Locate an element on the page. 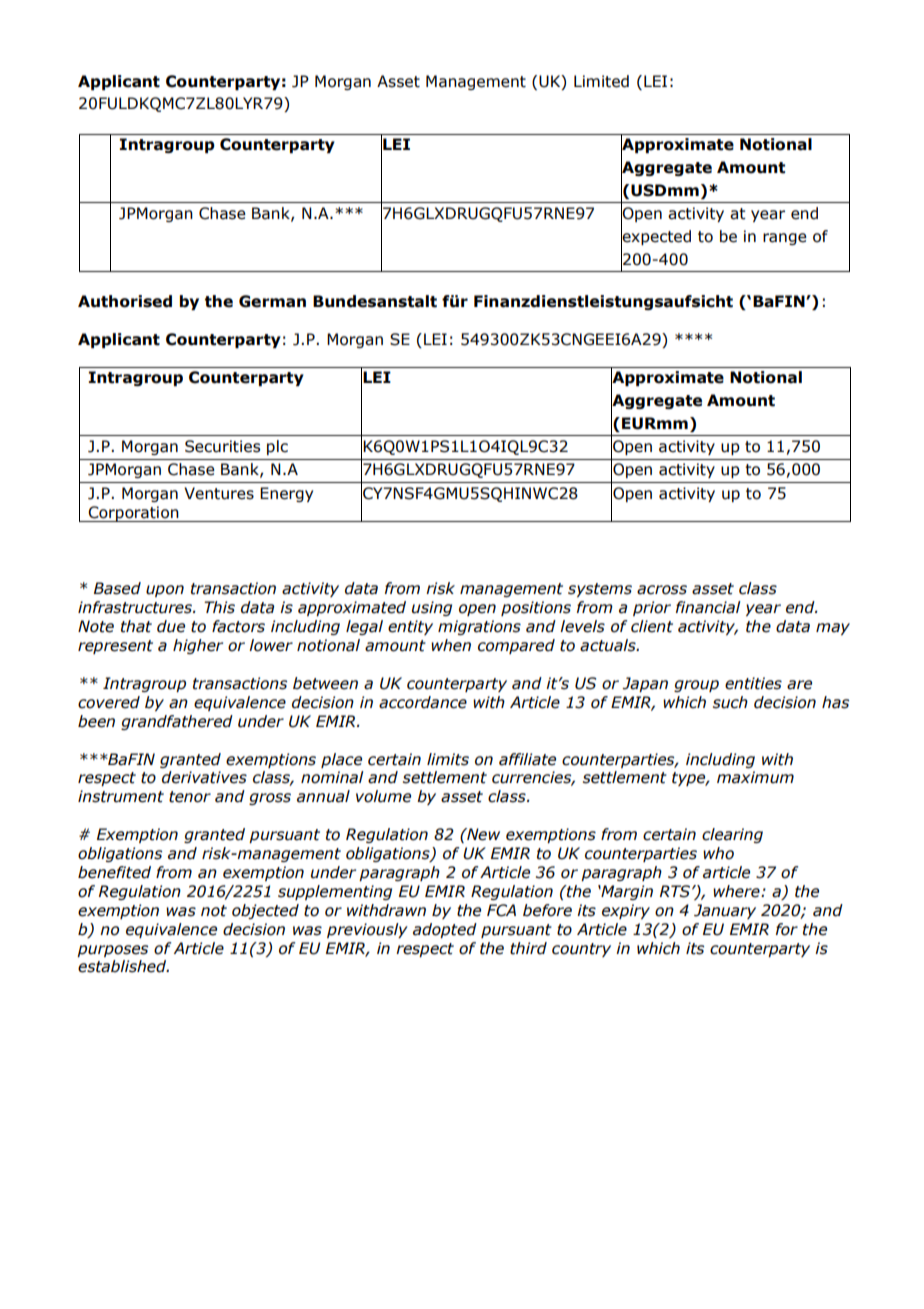  Corporation is located at coordinates (134, 514).
